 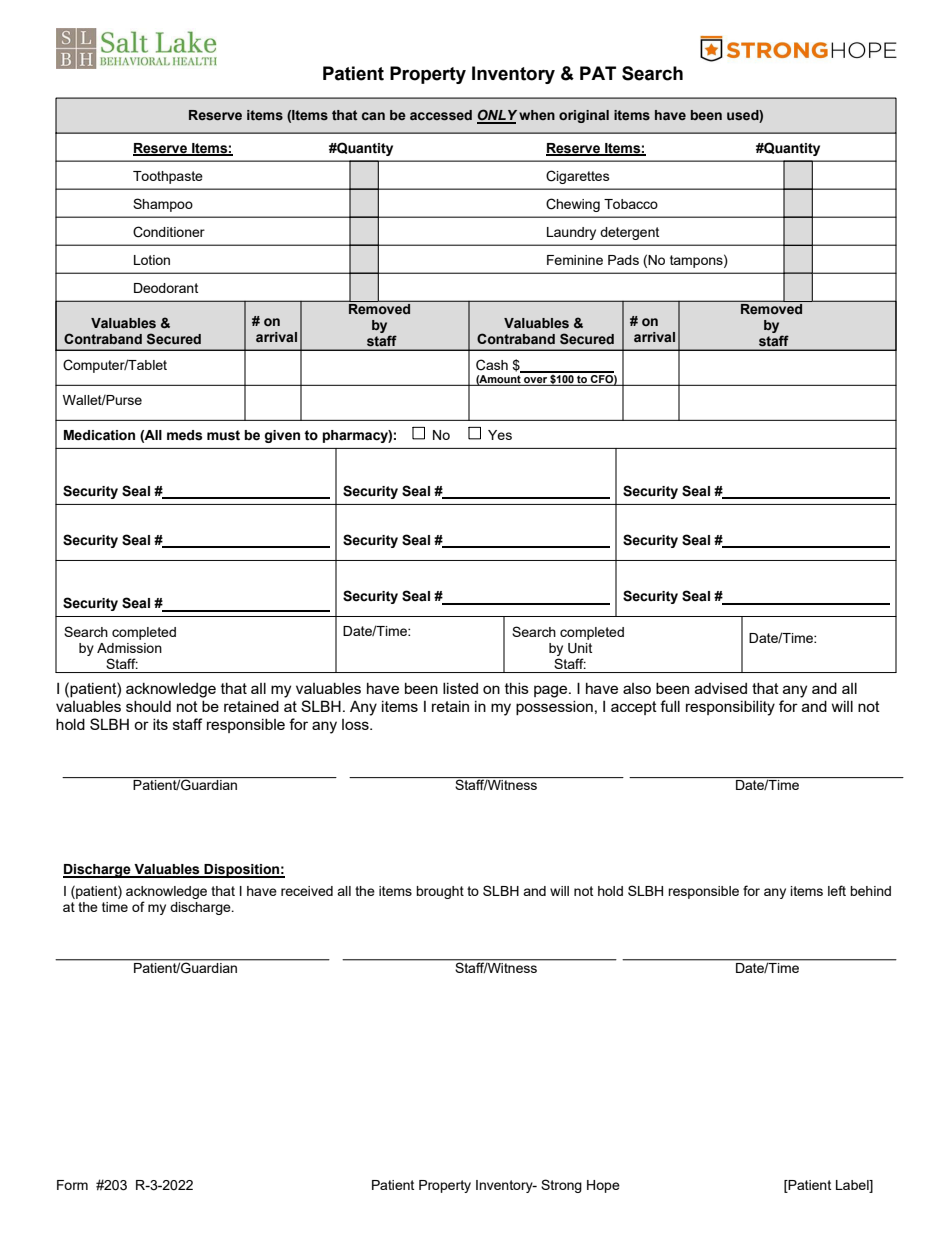 I want to click on Tobacco, so click(x=631, y=204).
